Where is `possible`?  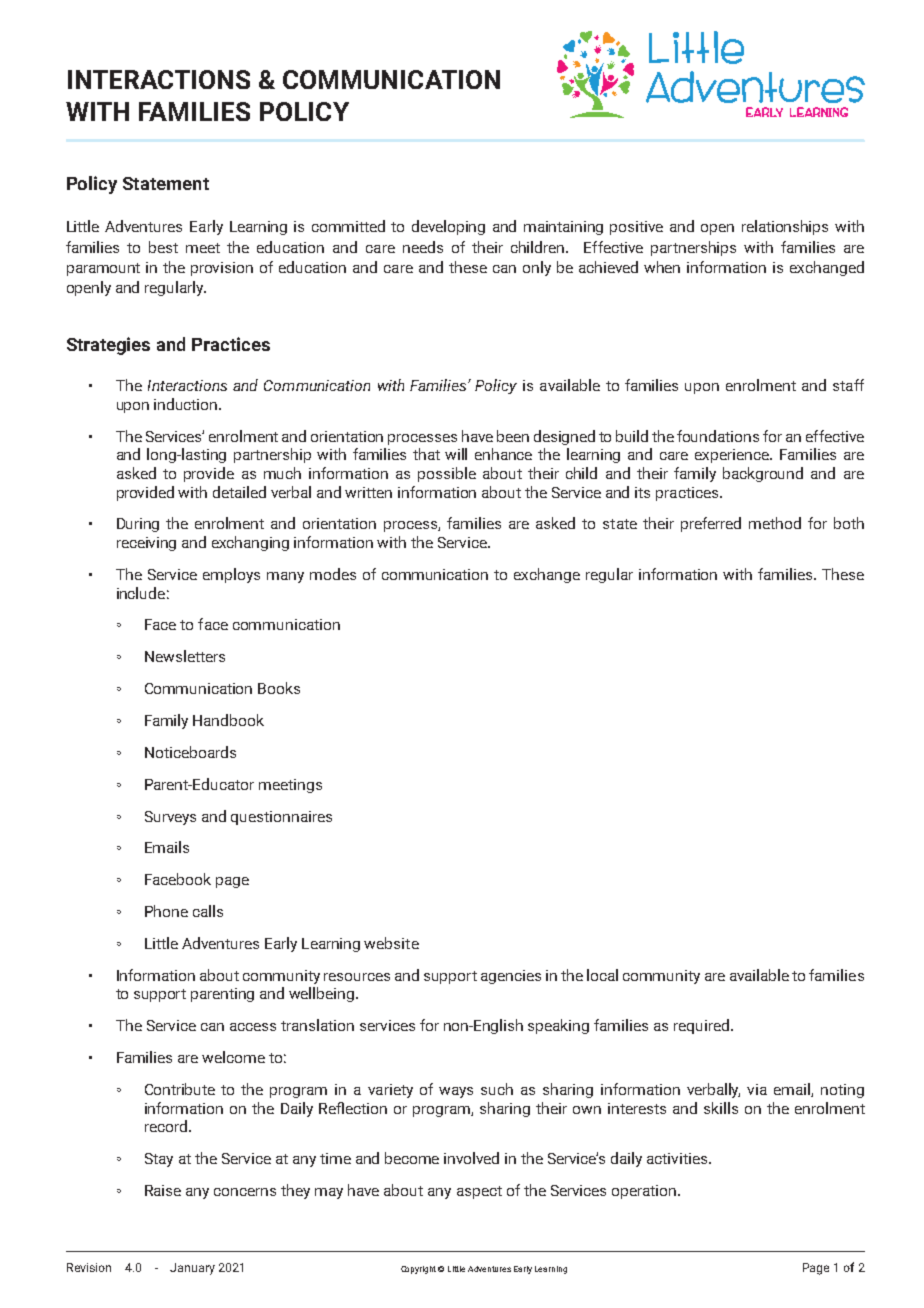
possible is located at coordinates (447, 474).
